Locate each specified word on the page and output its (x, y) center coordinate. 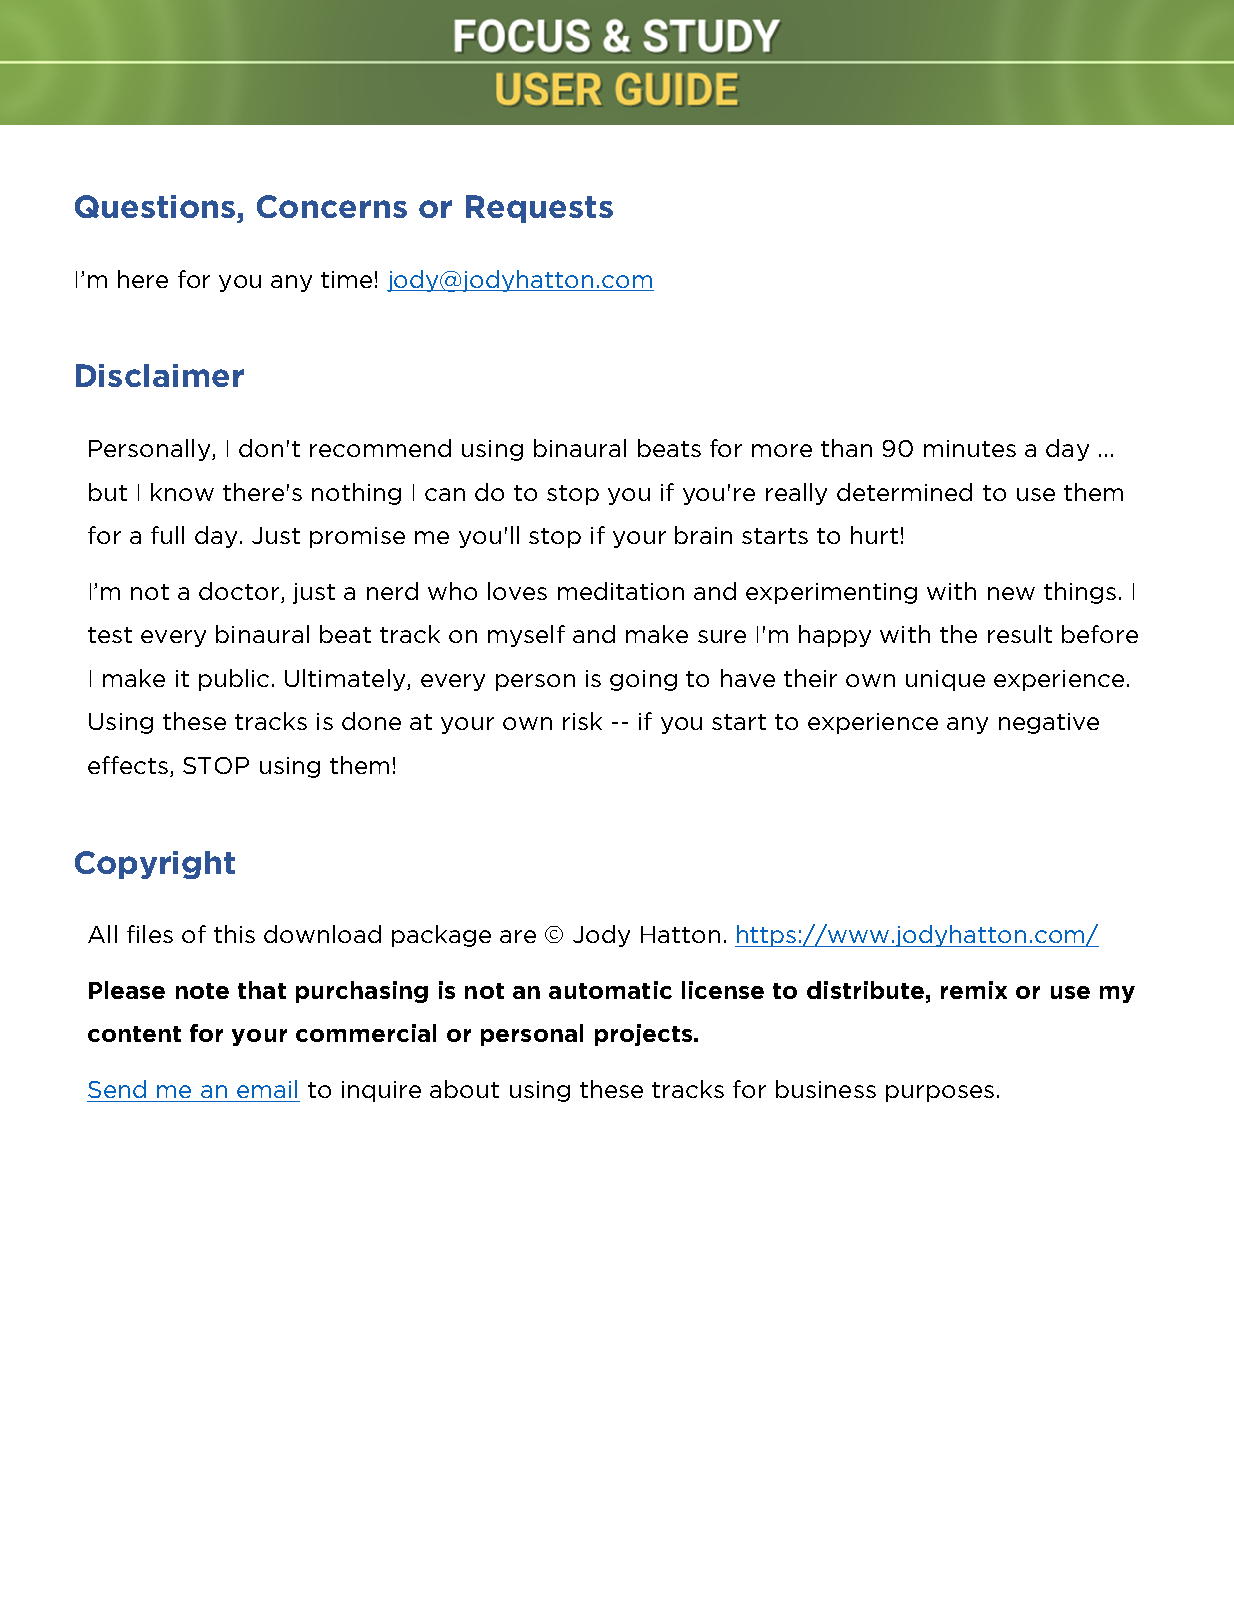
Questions (155, 206)
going (643, 680)
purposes (940, 1093)
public (234, 680)
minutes (970, 448)
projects (645, 1035)
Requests (539, 209)
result (1020, 634)
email (267, 1089)
